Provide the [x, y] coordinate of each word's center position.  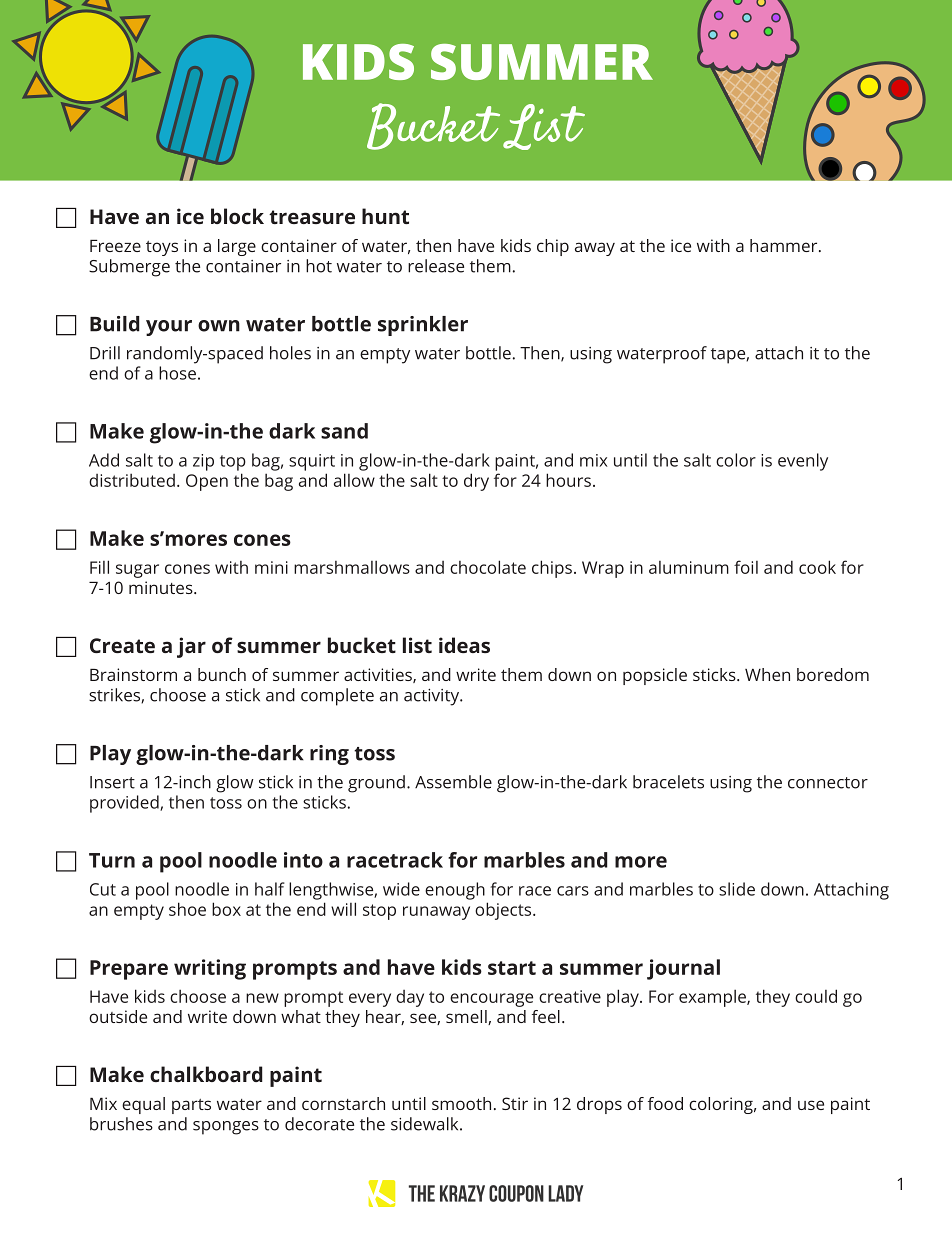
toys [162, 248]
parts [191, 1106]
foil [746, 567]
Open [207, 482]
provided [125, 804]
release [436, 266]
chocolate [488, 567]
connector [828, 783]
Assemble [453, 782]
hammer [785, 245]
